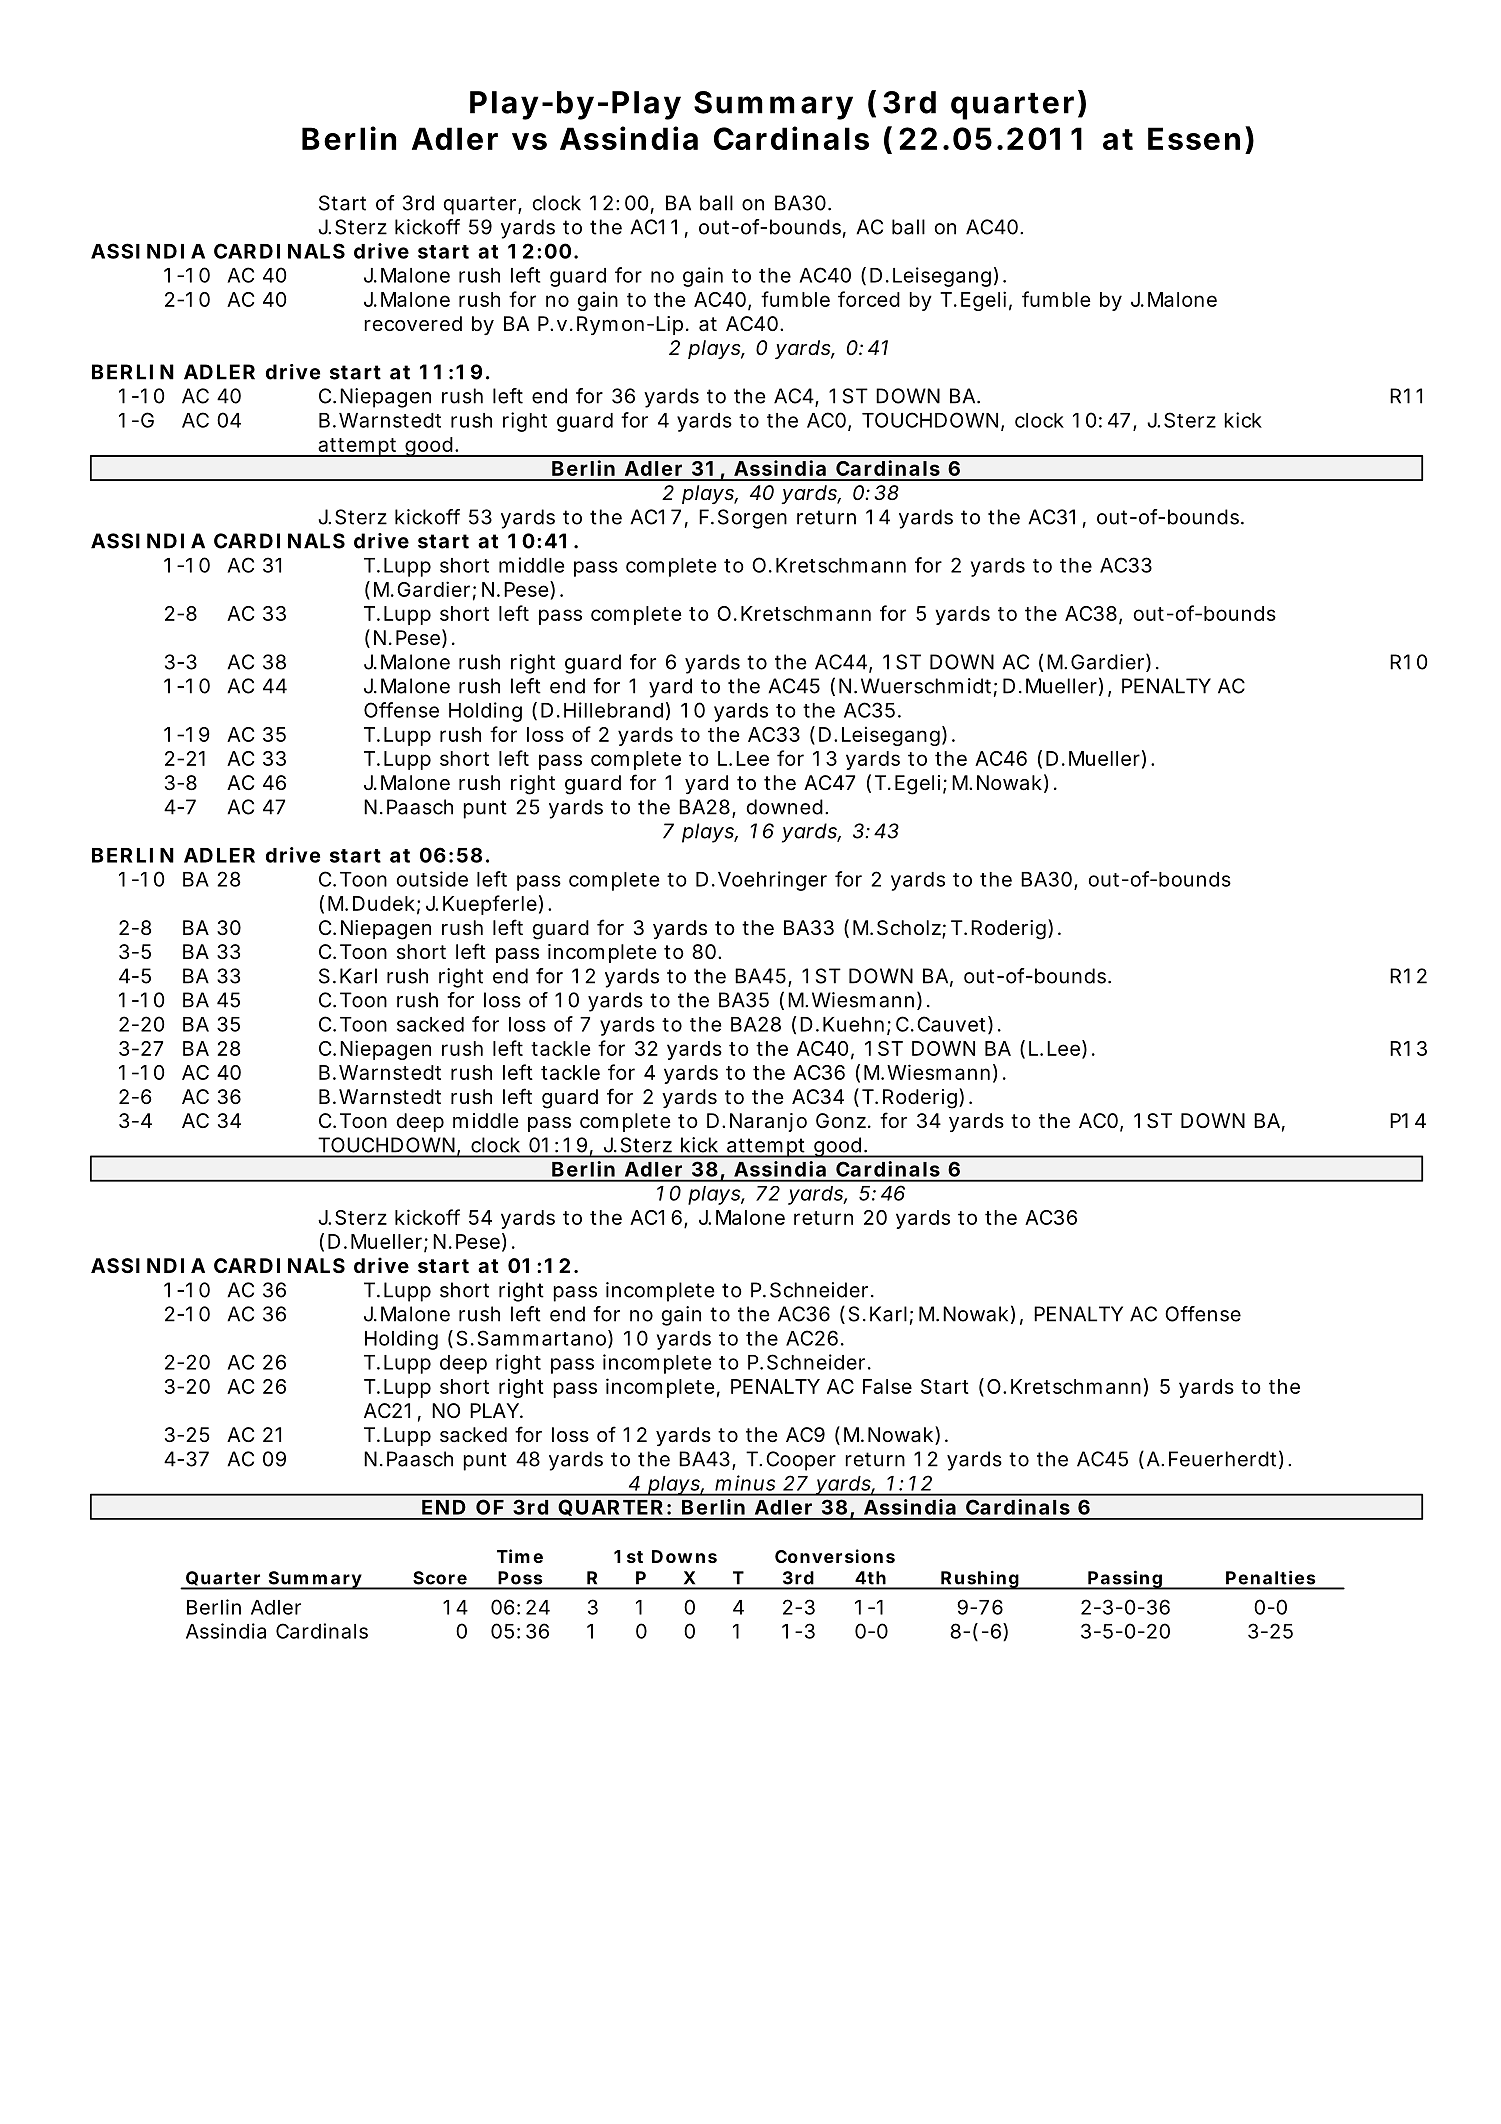 This screenshot has height=2124, width=1501. I want to click on outside, so click(432, 879).
